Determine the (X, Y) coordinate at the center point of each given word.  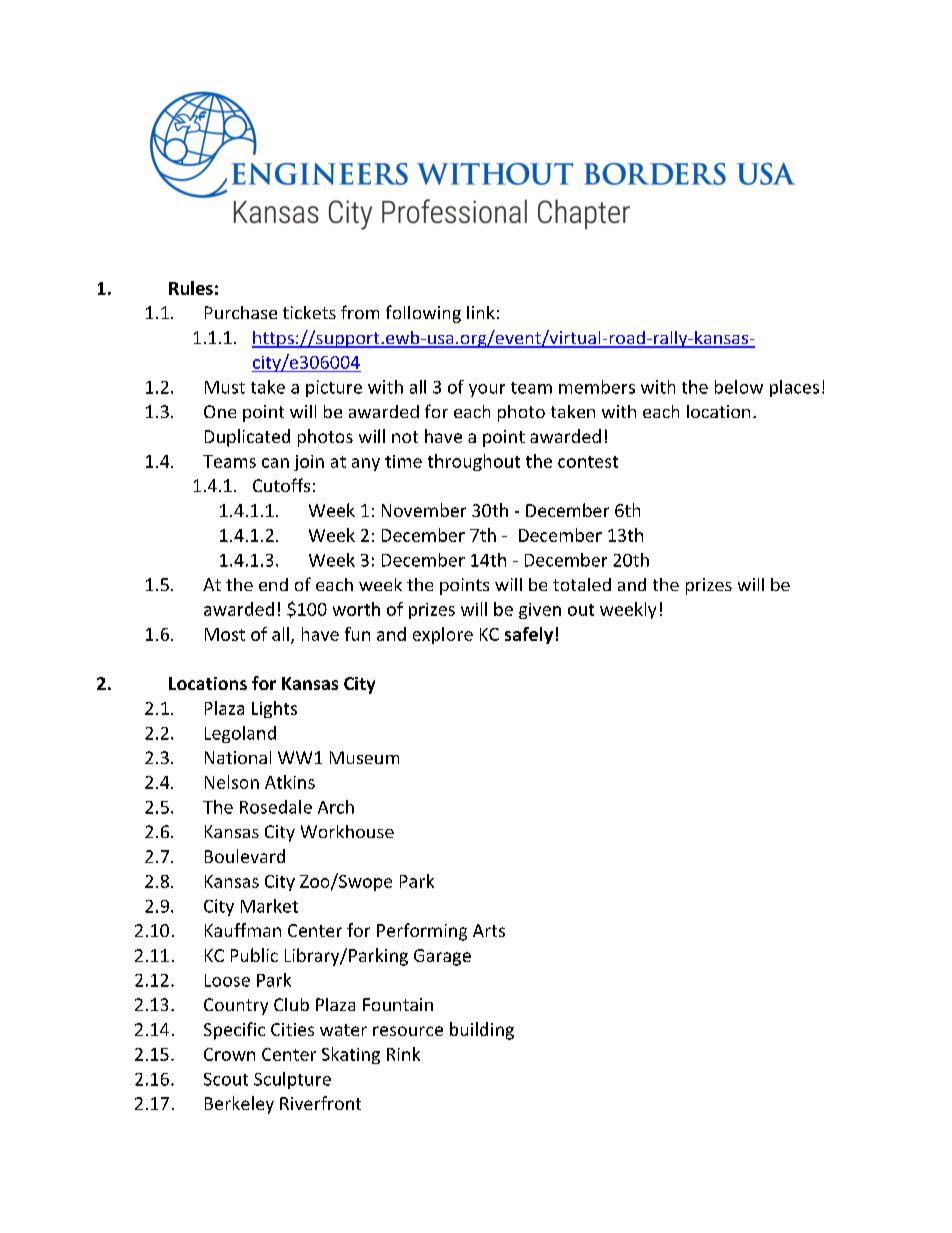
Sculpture (292, 1080)
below (739, 387)
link (481, 312)
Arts (489, 930)
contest (588, 462)
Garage (442, 957)
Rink (403, 1054)
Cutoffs (281, 485)
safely (529, 635)
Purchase (241, 312)
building (482, 1031)
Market (269, 906)
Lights (274, 709)
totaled (582, 584)
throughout (474, 462)
